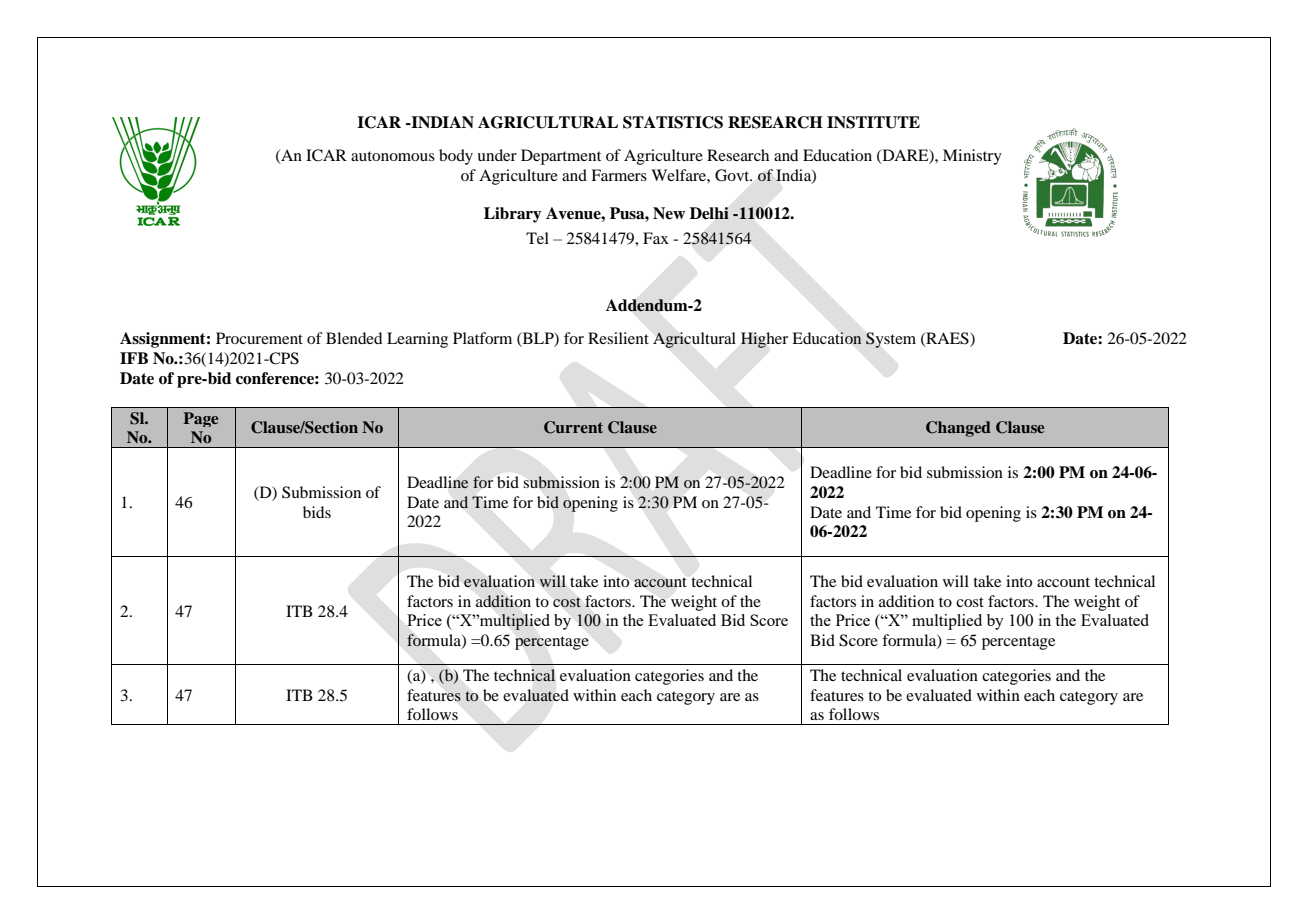 The height and width of the document is (924, 1308). I want to click on Current, so click(573, 427).
